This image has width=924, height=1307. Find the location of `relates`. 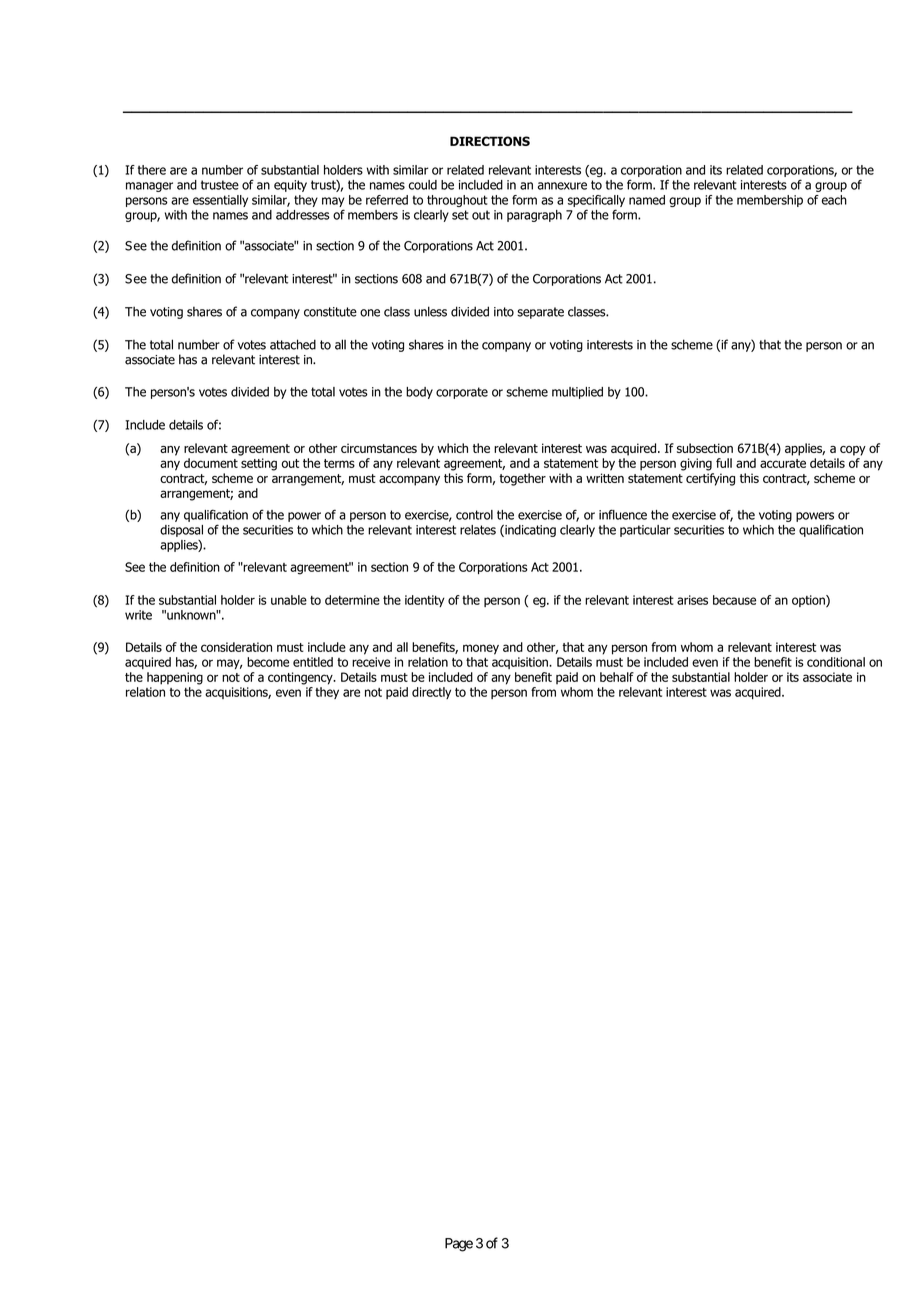

relates is located at coordinates (478, 530).
